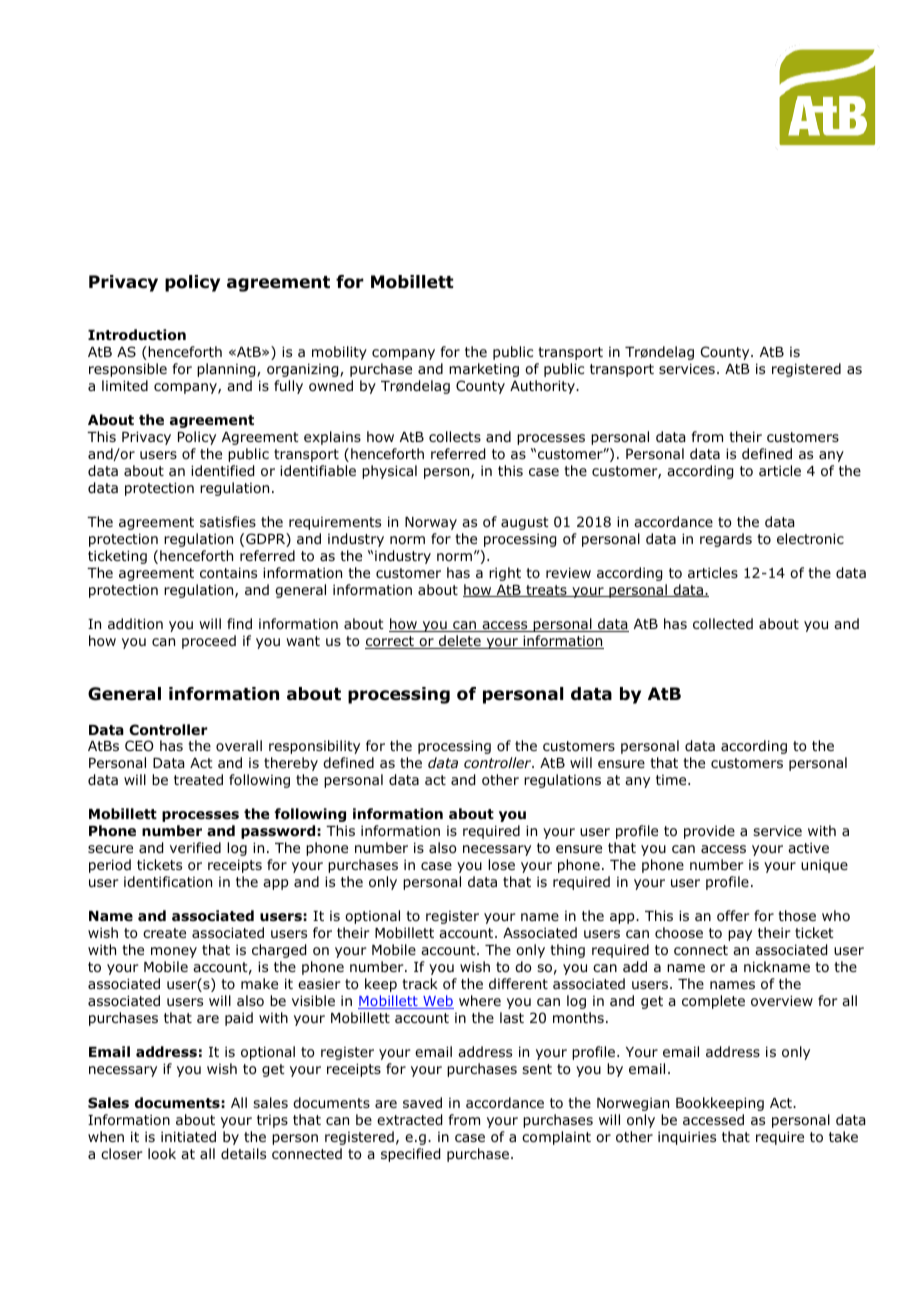  What do you see at coordinates (484, 370) in the image?
I see `marketing` at bounding box center [484, 370].
